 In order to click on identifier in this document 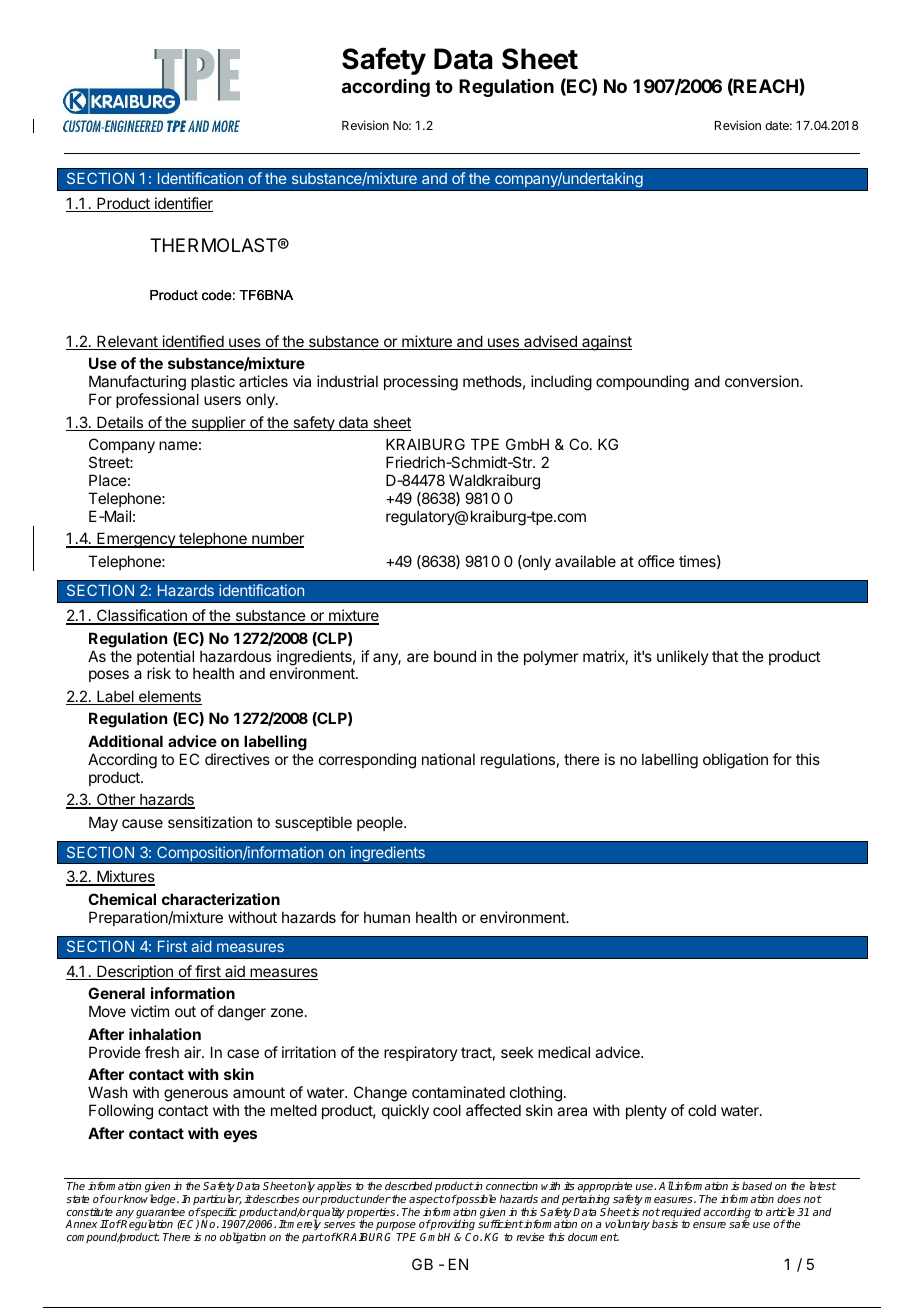, I will do `click(183, 204)`.
